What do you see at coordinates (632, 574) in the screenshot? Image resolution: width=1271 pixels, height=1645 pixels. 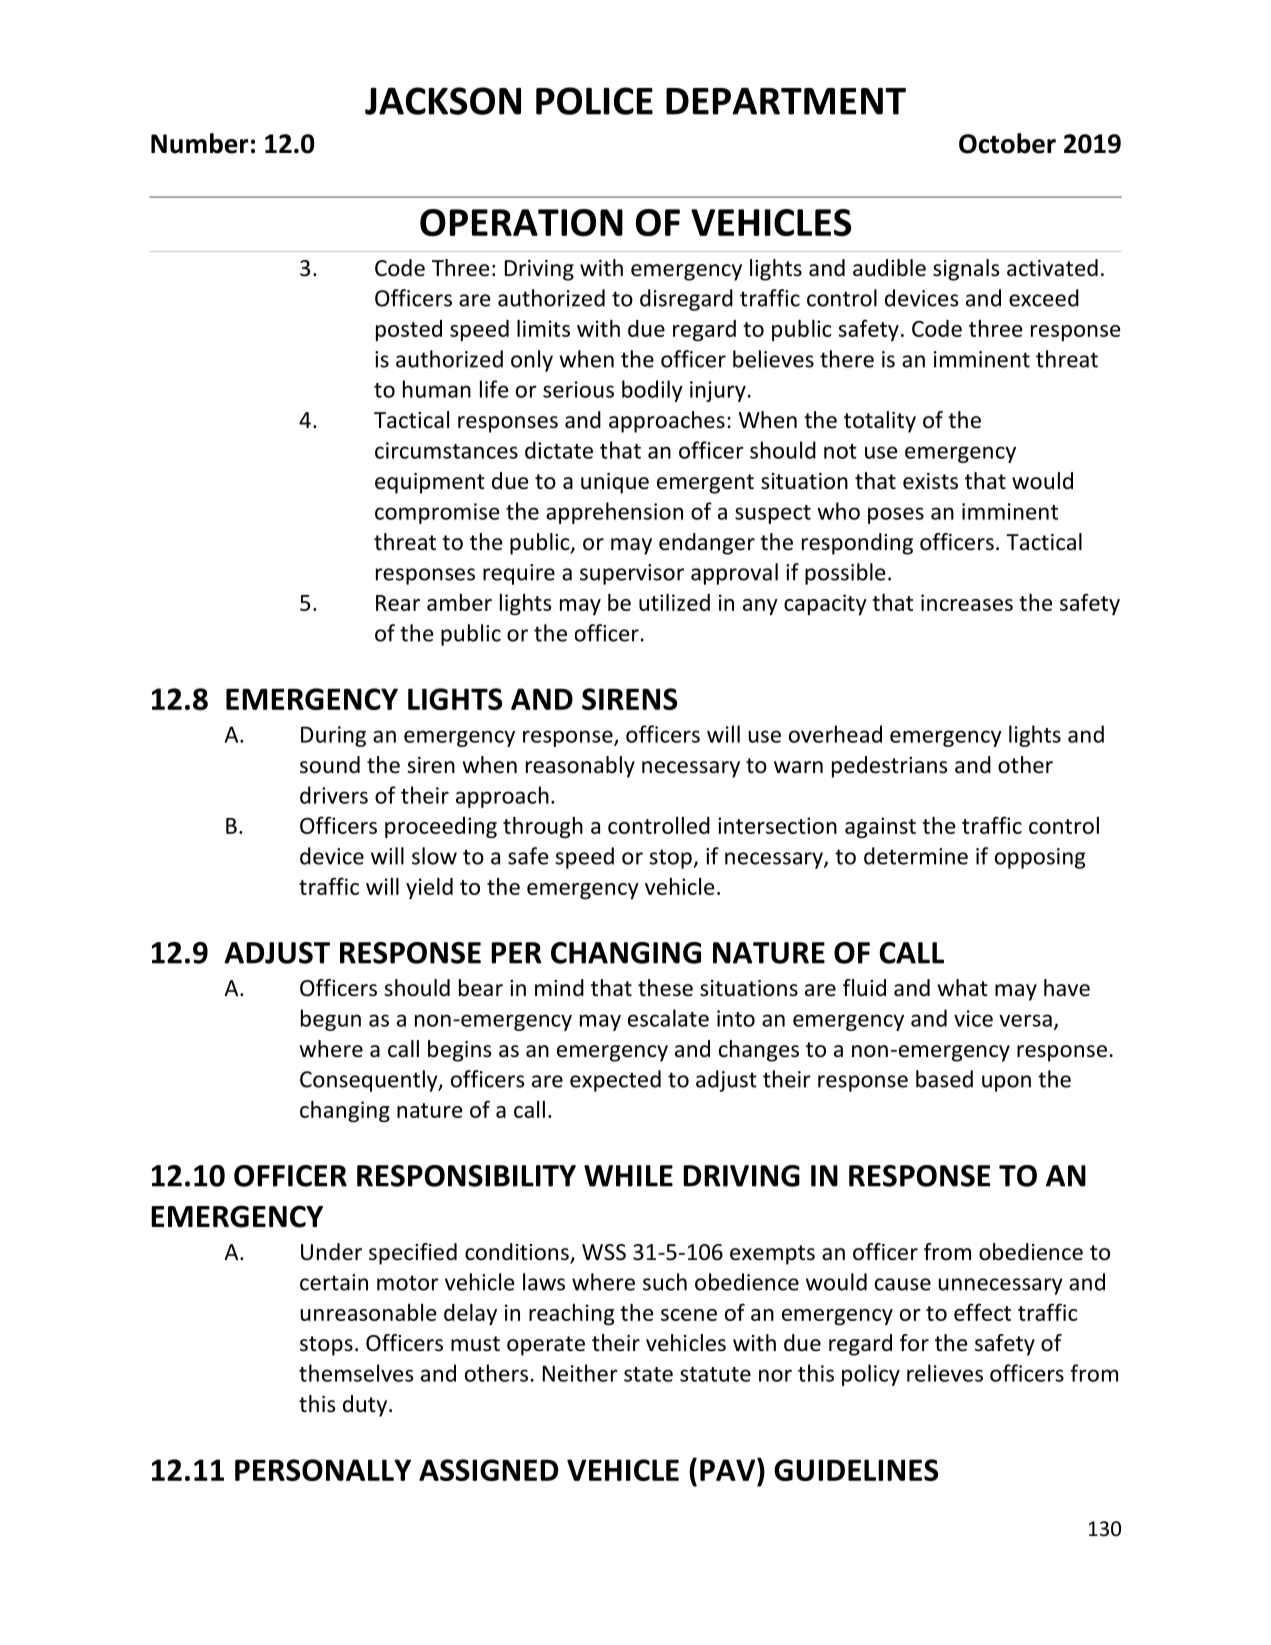 I see `supervisor` at bounding box center [632, 574].
